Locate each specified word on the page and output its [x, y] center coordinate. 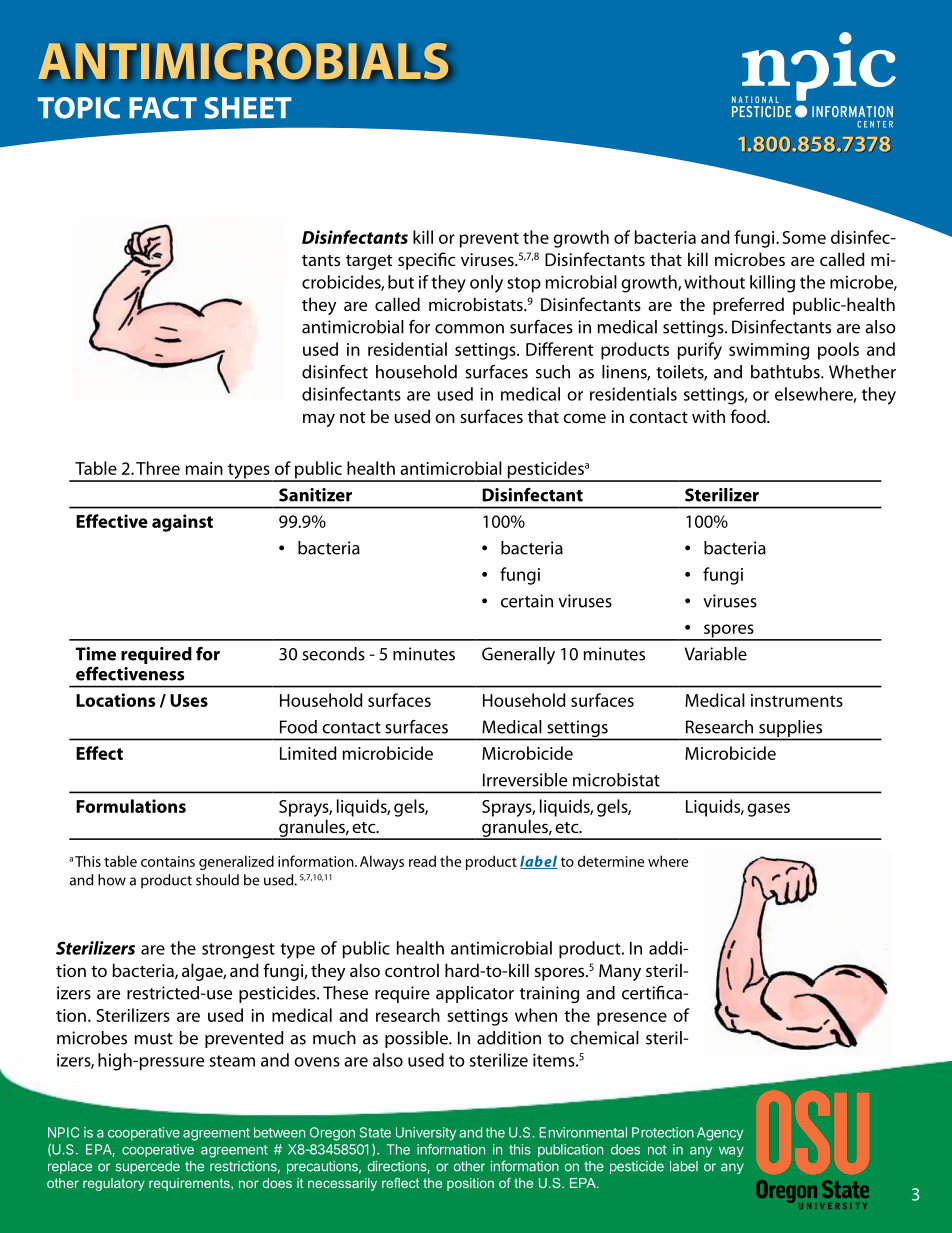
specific [427, 261]
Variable [716, 654]
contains [168, 861]
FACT [163, 108]
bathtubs [786, 372]
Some [804, 237]
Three [158, 468]
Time [95, 654]
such [553, 372]
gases [768, 810]
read [422, 861]
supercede [147, 1167]
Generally [518, 655]
